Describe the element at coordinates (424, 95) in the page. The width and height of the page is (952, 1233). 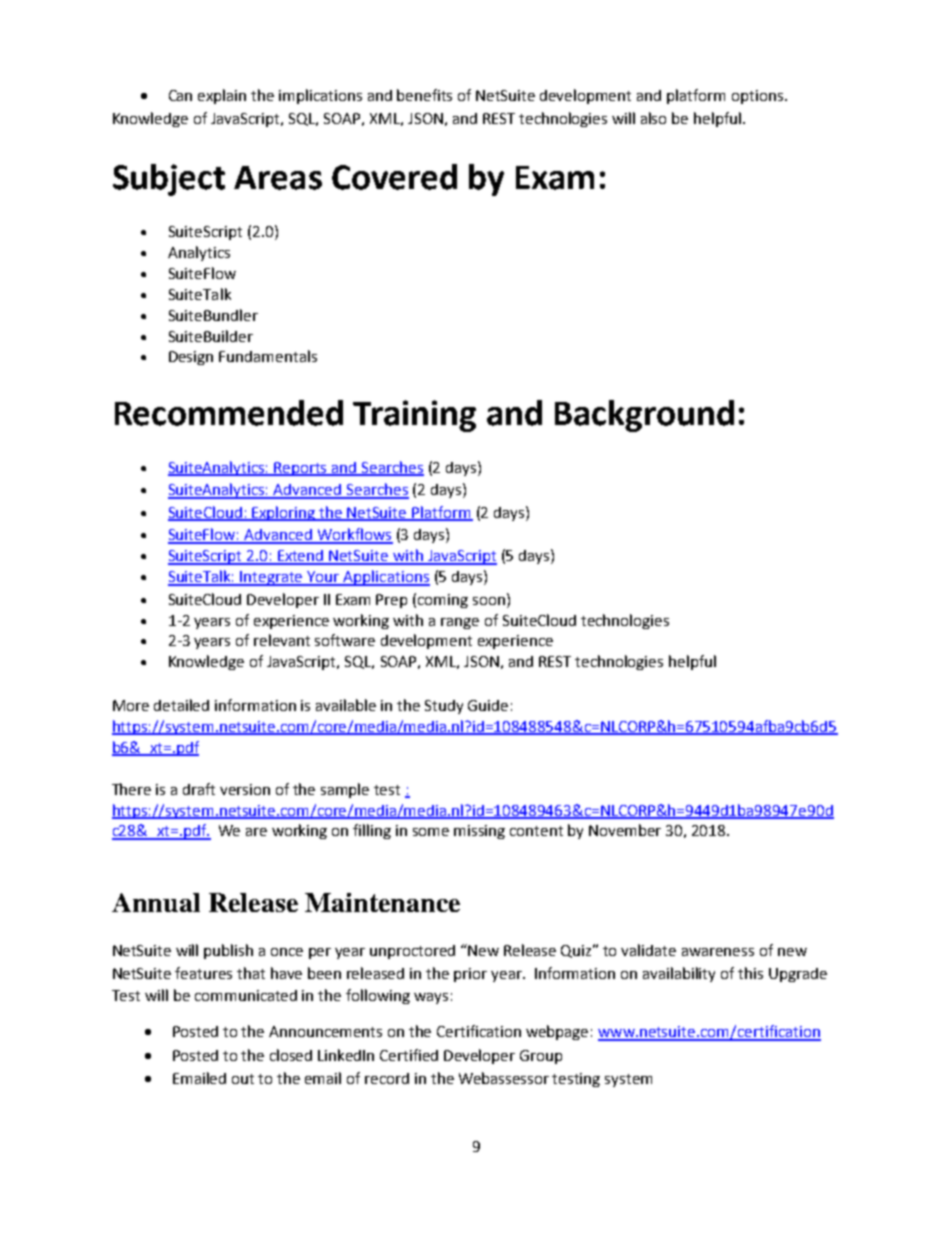
I see `benefits` at that location.
